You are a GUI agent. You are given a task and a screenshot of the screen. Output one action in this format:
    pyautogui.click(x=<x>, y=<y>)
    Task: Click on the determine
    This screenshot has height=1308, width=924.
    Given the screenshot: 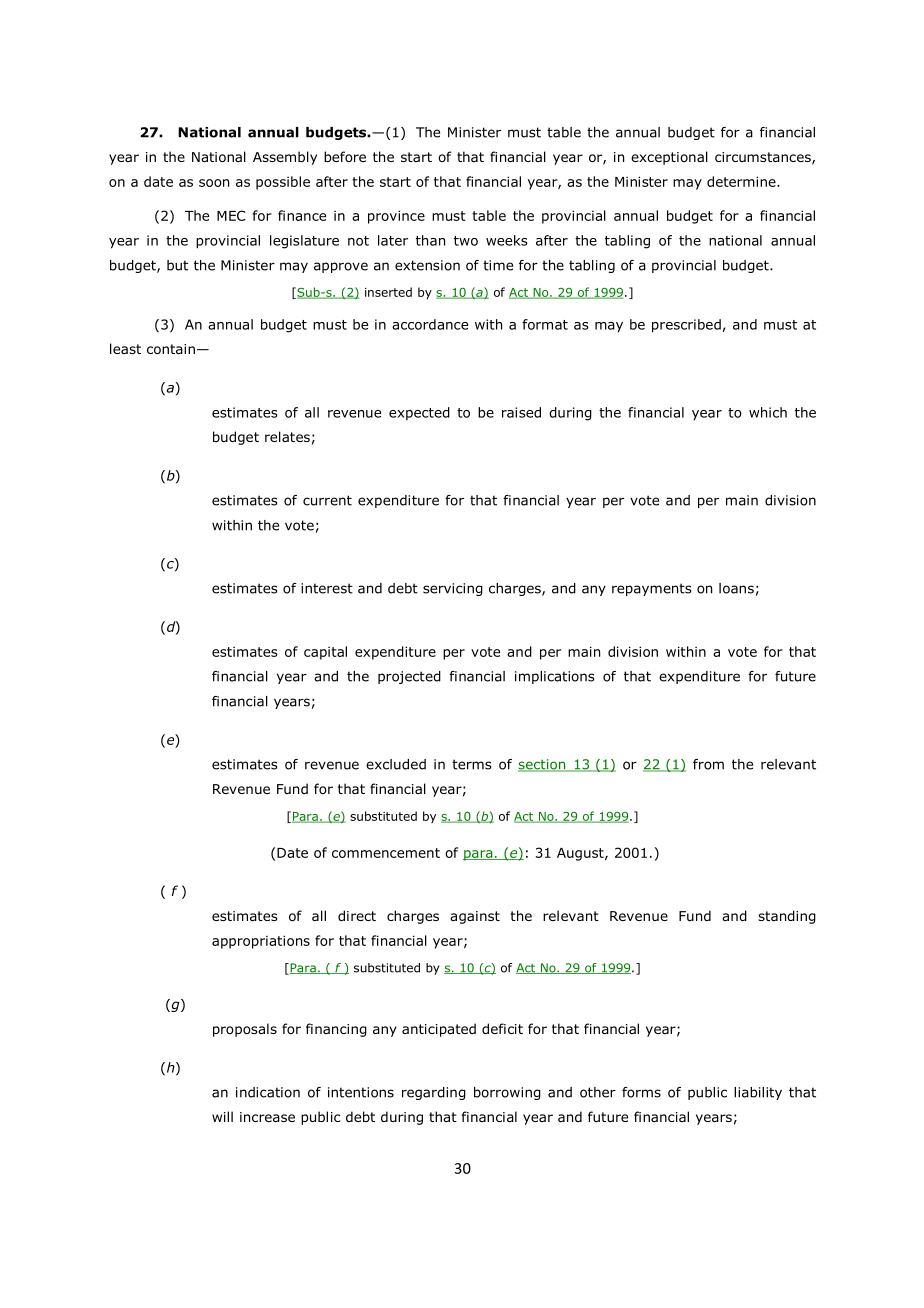 What is the action you would take?
    pyautogui.click(x=742, y=181)
